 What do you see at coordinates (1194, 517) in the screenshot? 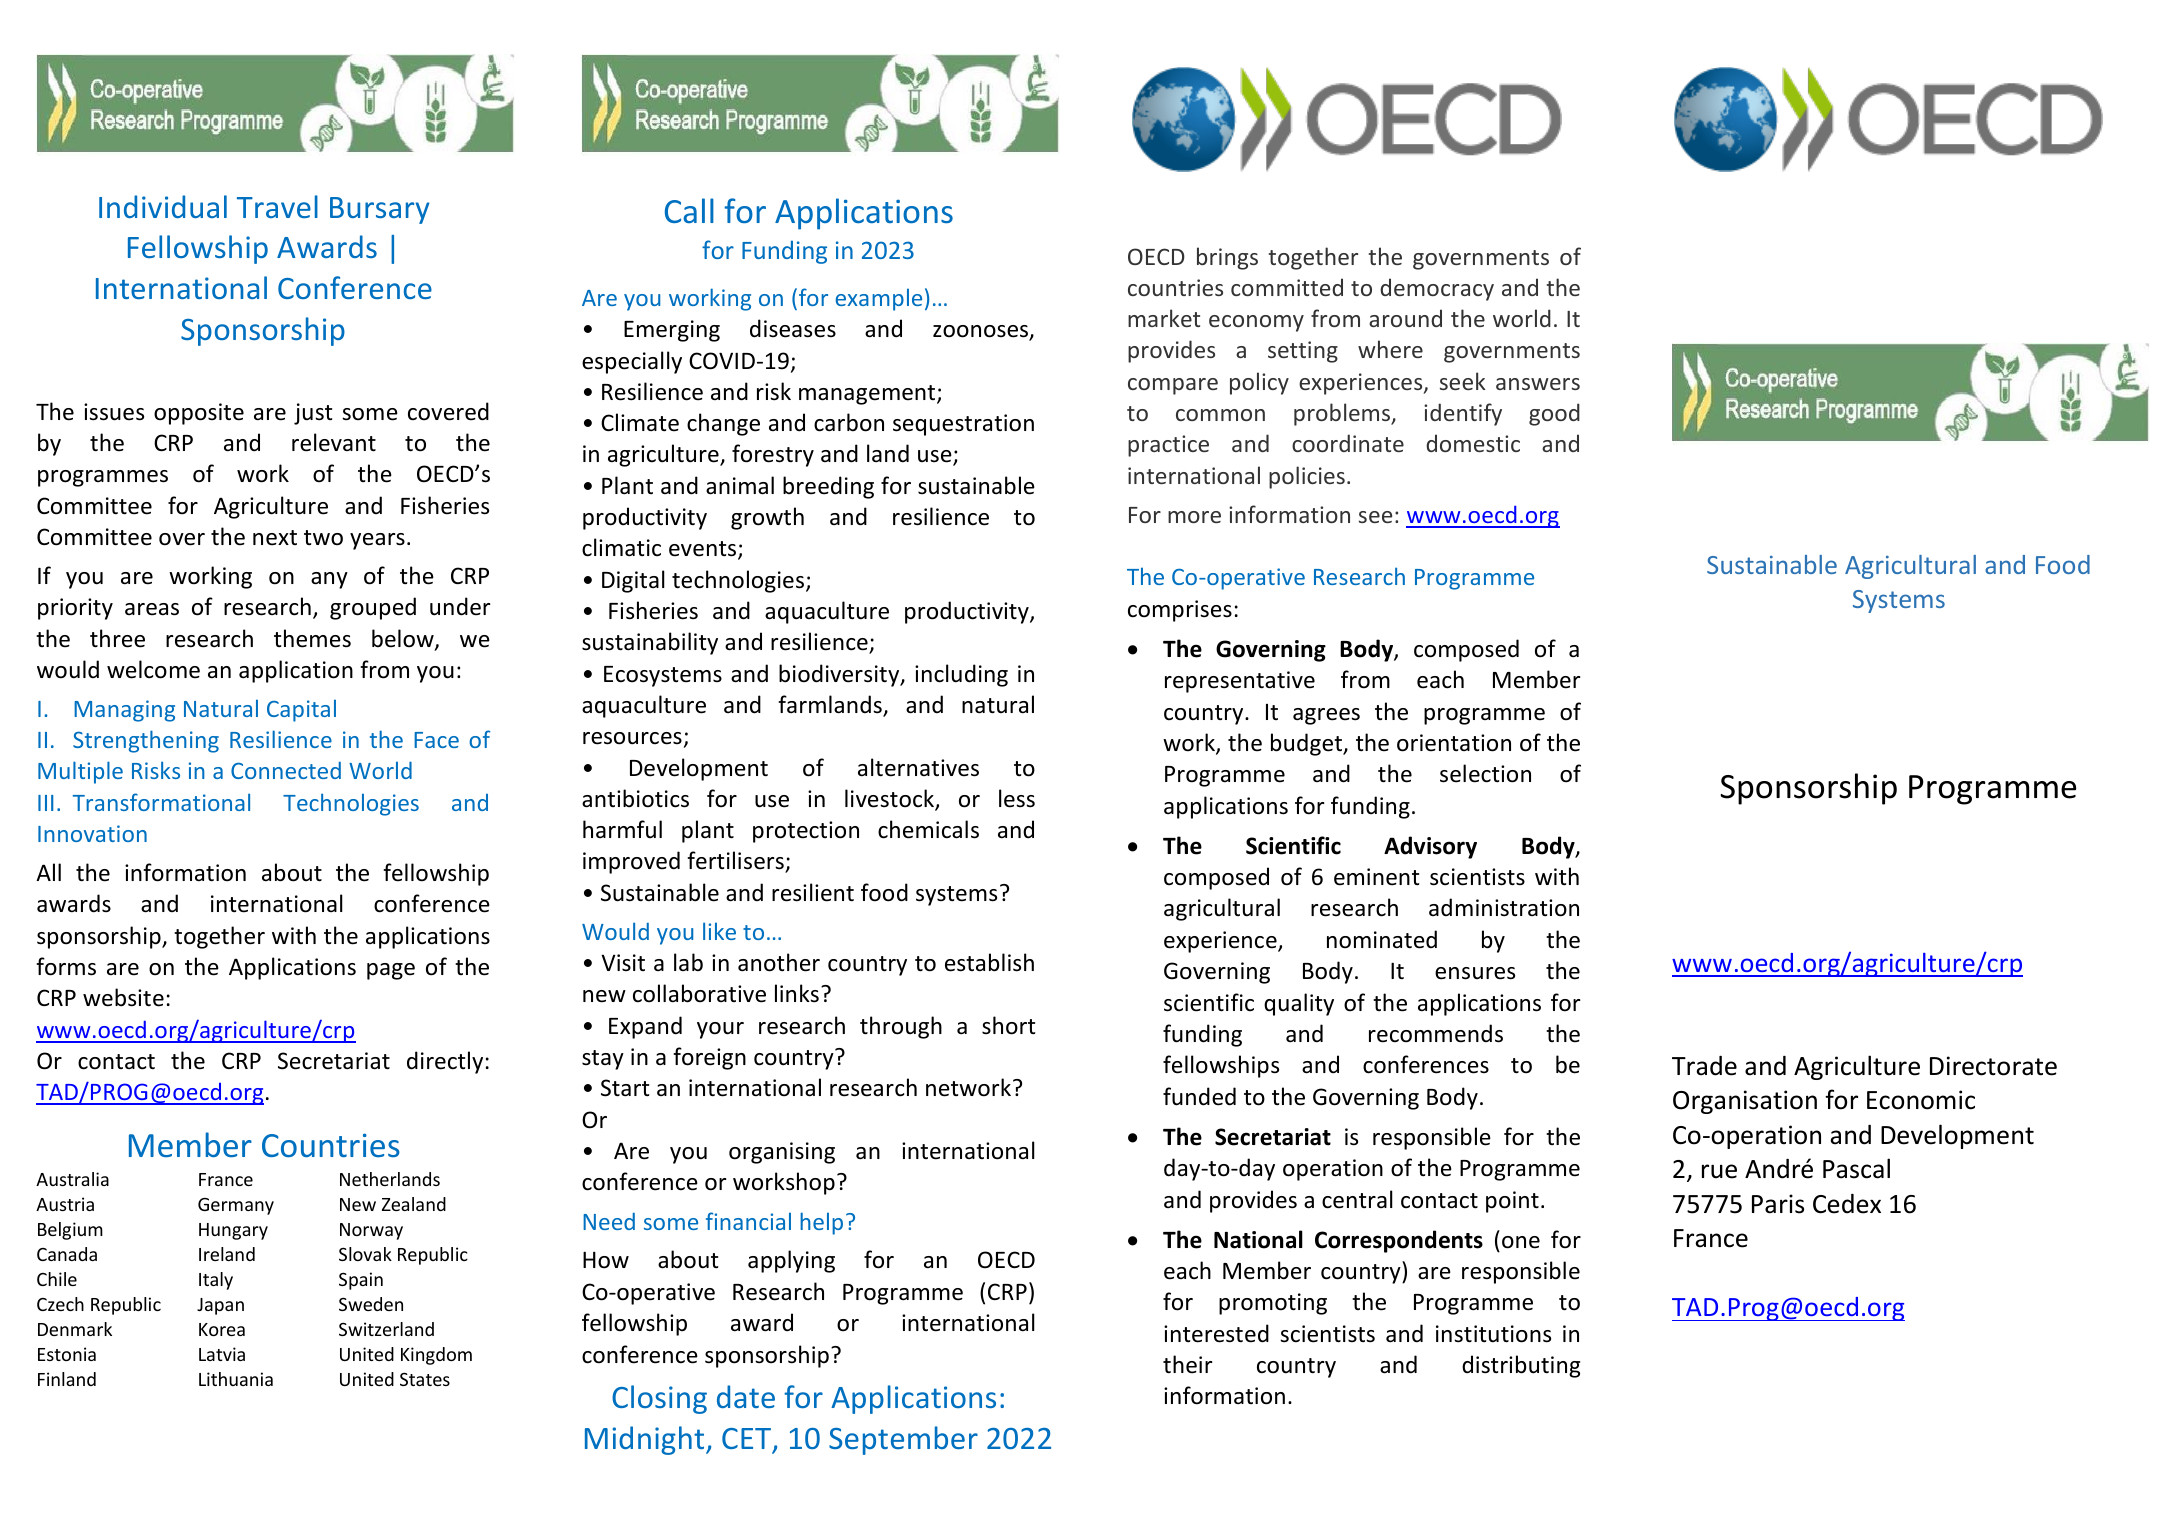
I see `more` at bounding box center [1194, 517].
